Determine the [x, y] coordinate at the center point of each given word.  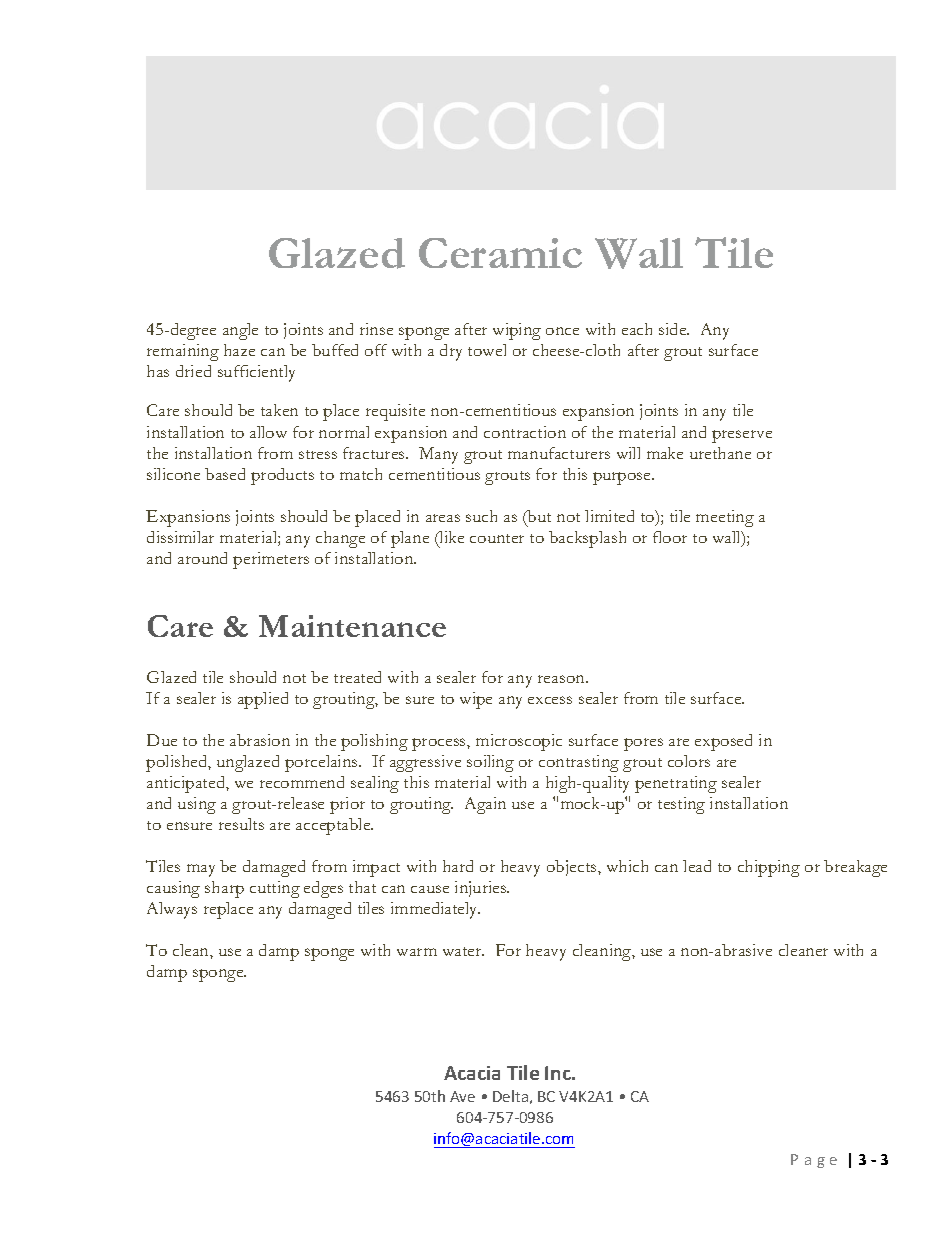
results [241, 824]
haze [239, 350]
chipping [769, 868]
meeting [725, 518]
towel [487, 350]
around [202, 558]
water [463, 951]
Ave [462, 1096]
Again [485, 805]
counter [497, 538]
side [674, 329]
